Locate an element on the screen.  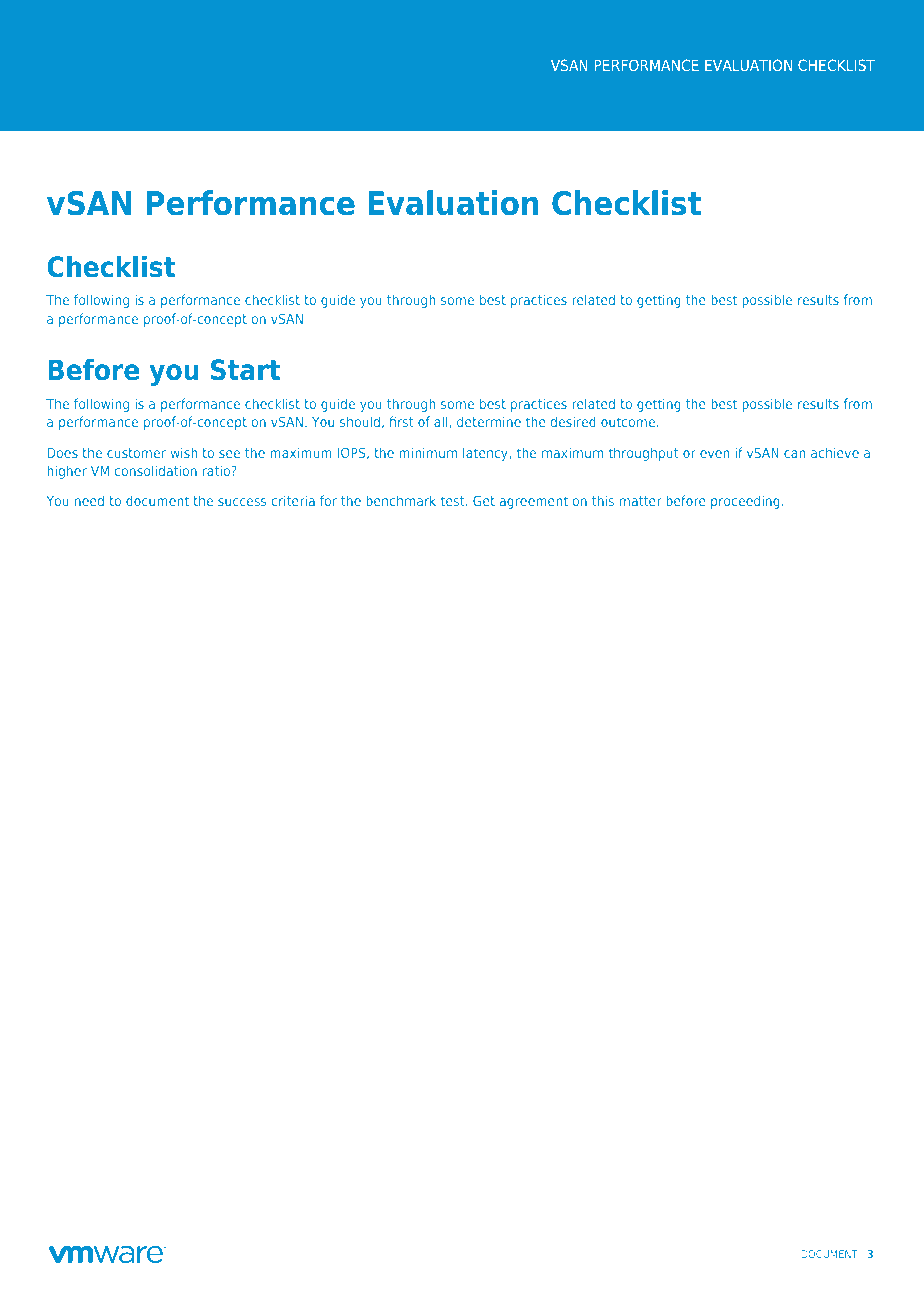
determine is located at coordinates (489, 421).
